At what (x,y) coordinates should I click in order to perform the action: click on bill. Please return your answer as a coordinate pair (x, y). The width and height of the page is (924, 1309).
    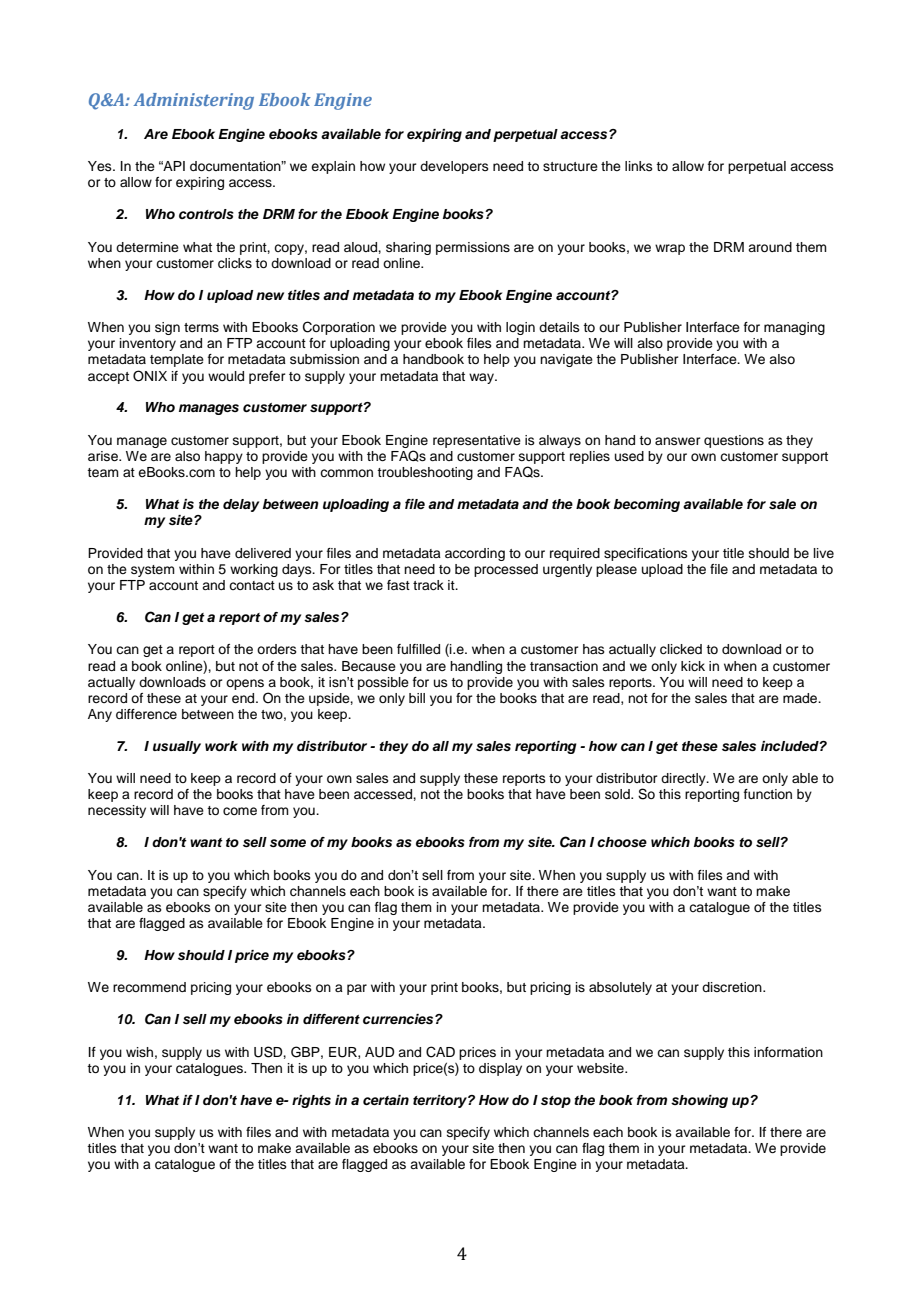
    Looking at the image, I should click on (417, 698).
